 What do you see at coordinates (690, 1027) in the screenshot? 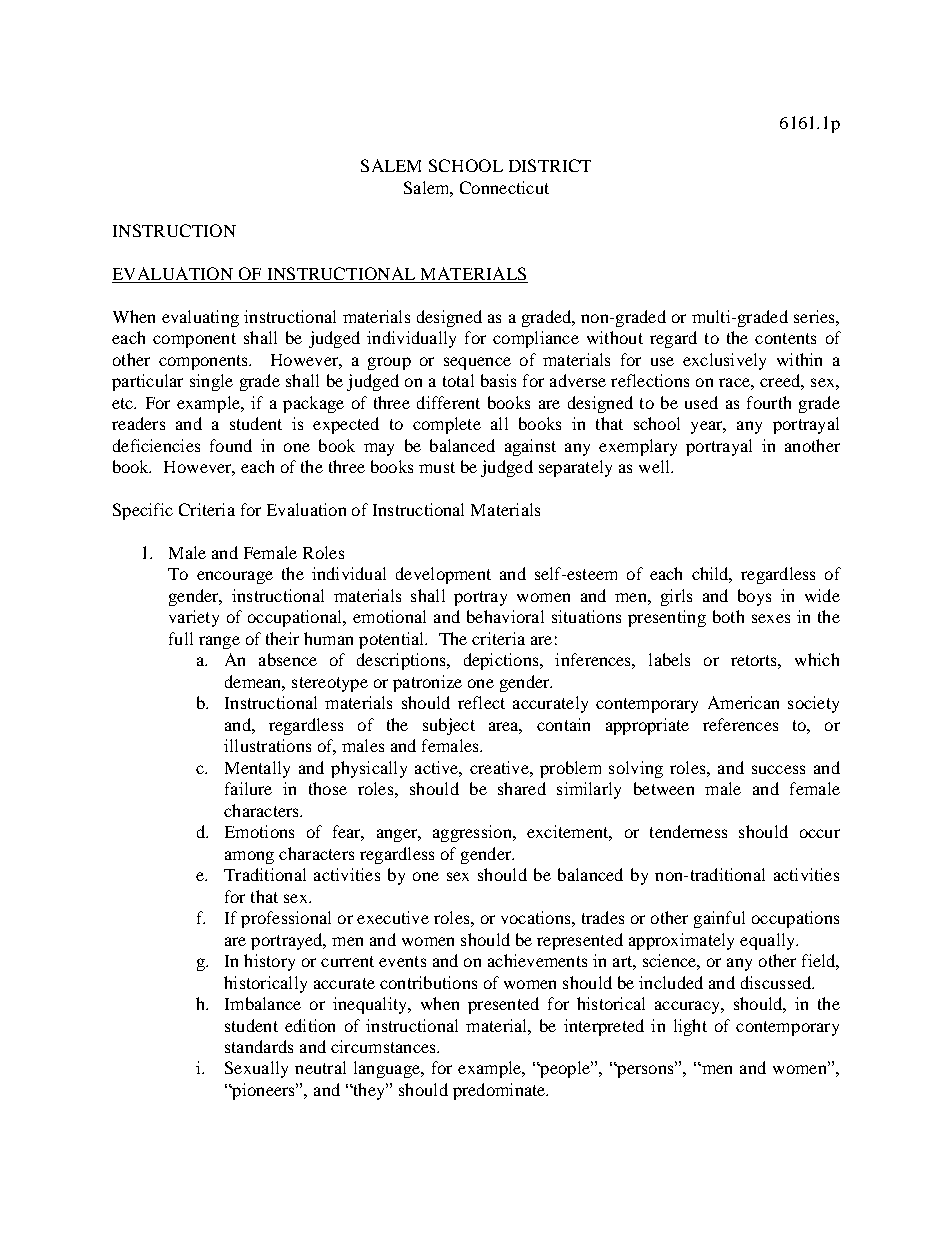
I see `light` at bounding box center [690, 1027].
